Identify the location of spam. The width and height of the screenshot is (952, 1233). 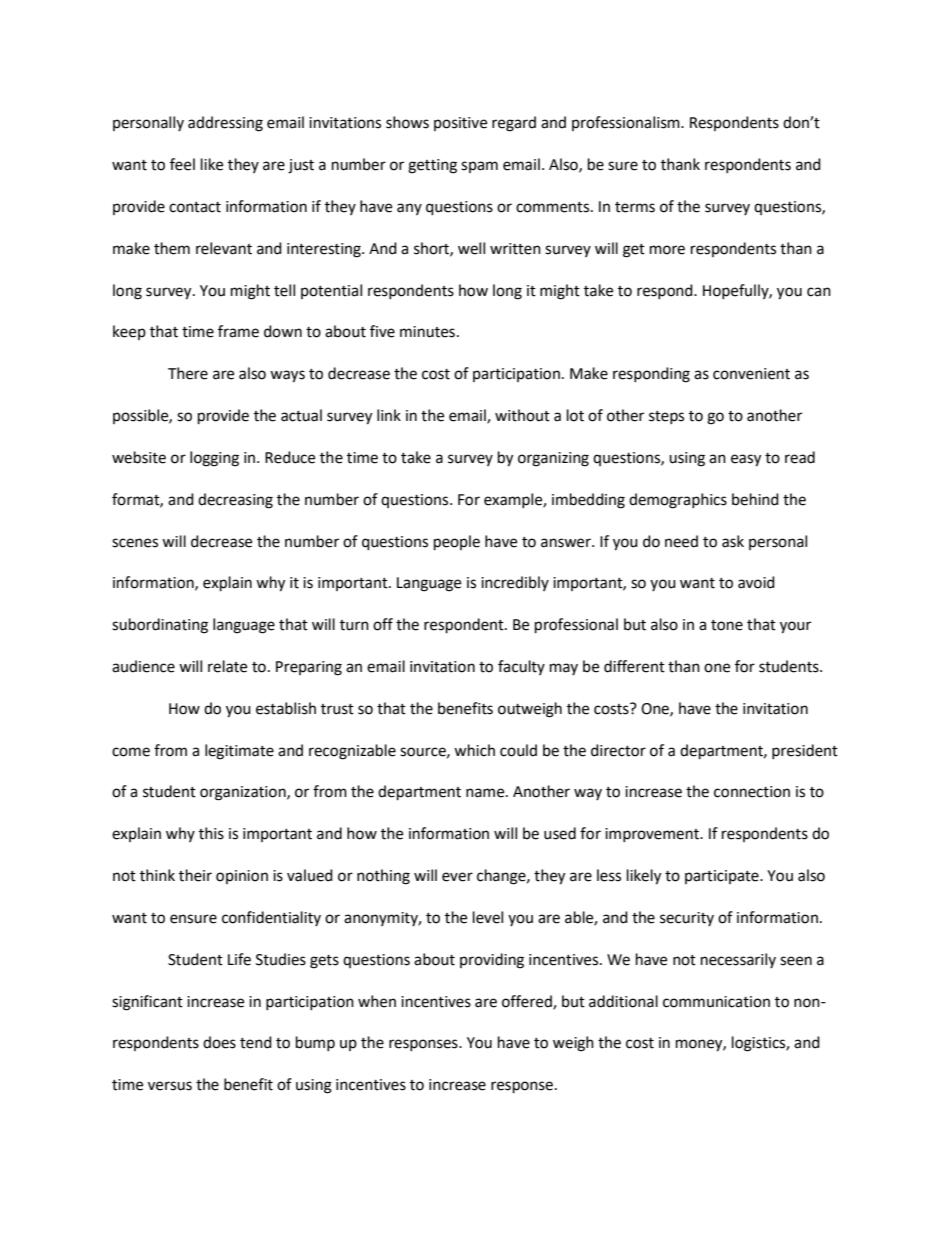
(479, 167).
